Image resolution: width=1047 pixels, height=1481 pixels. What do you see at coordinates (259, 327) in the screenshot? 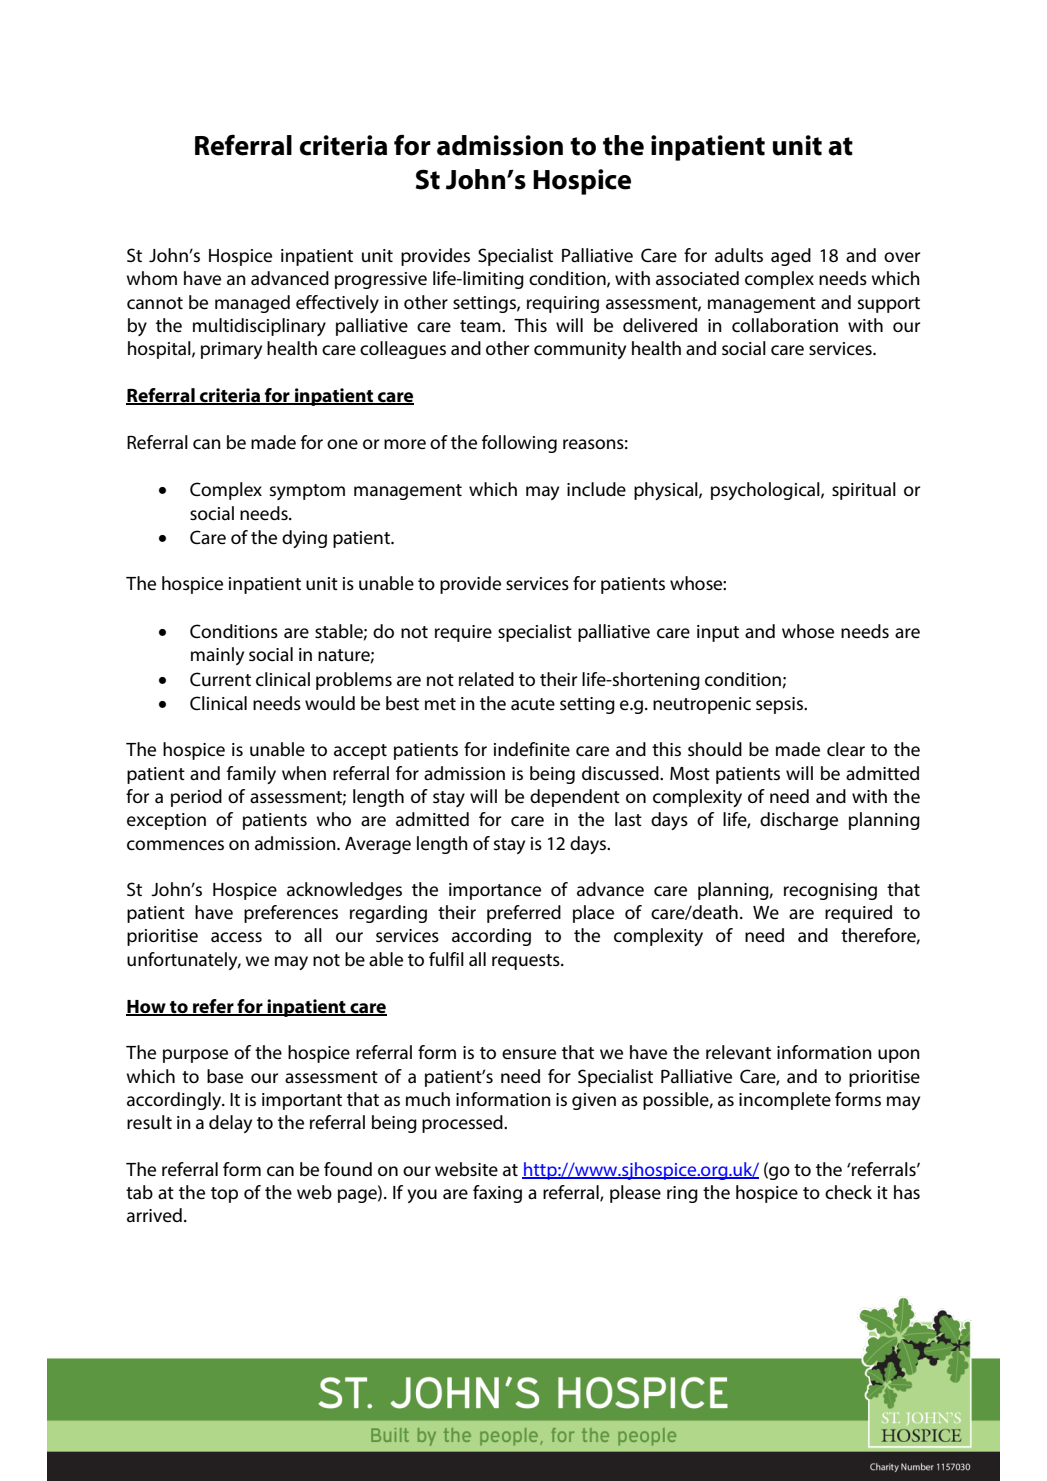
I see `multidisciplinary` at bounding box center [259, 327].
